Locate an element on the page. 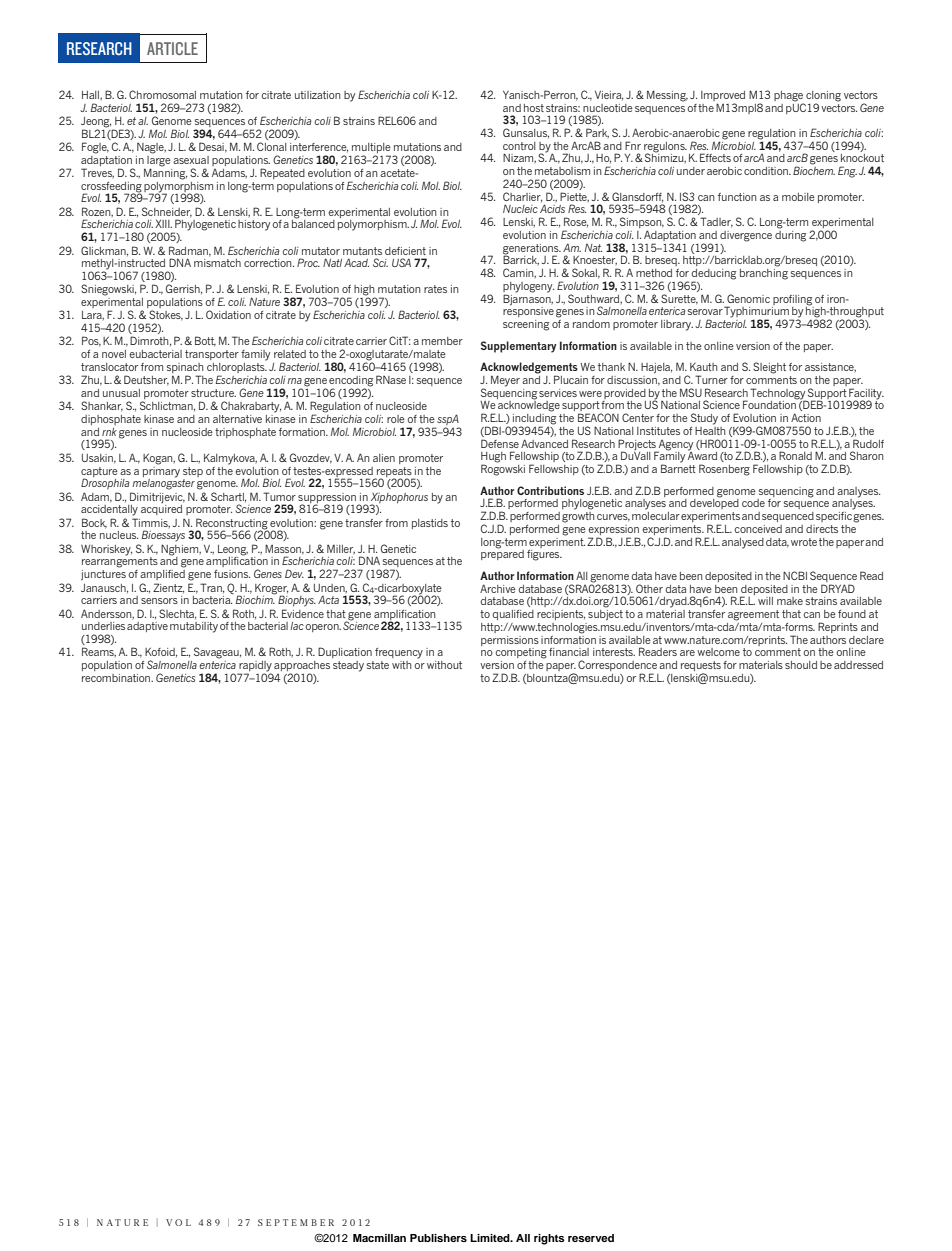  recombination is located at coordinates (117, 678).
